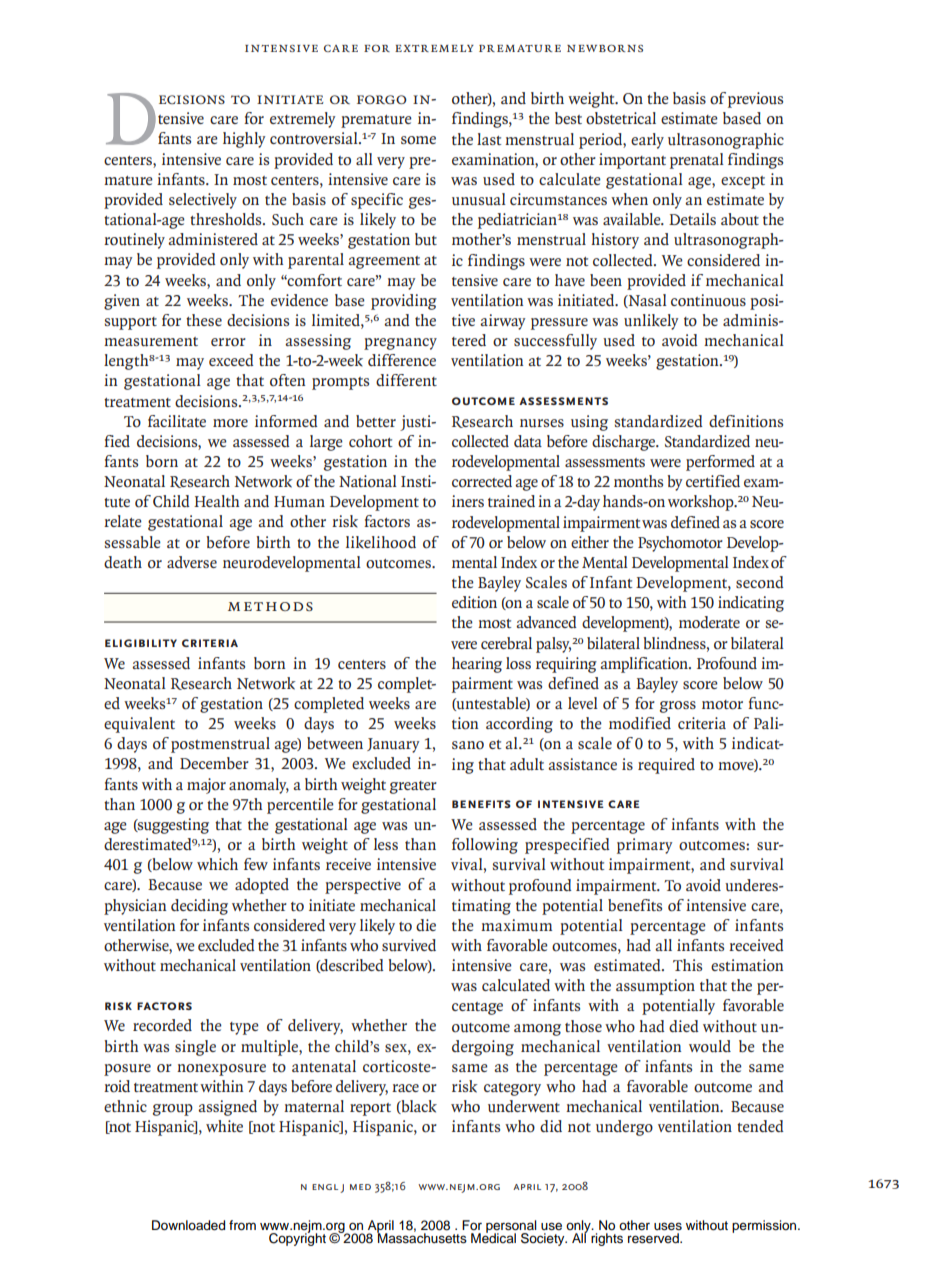 Image resolution: width=952 pixels, height=1270 pixels. What do you see at coordinates (141, 643) in the screenshot?
I see `Eligibility` at bounding box center [141, 643].
